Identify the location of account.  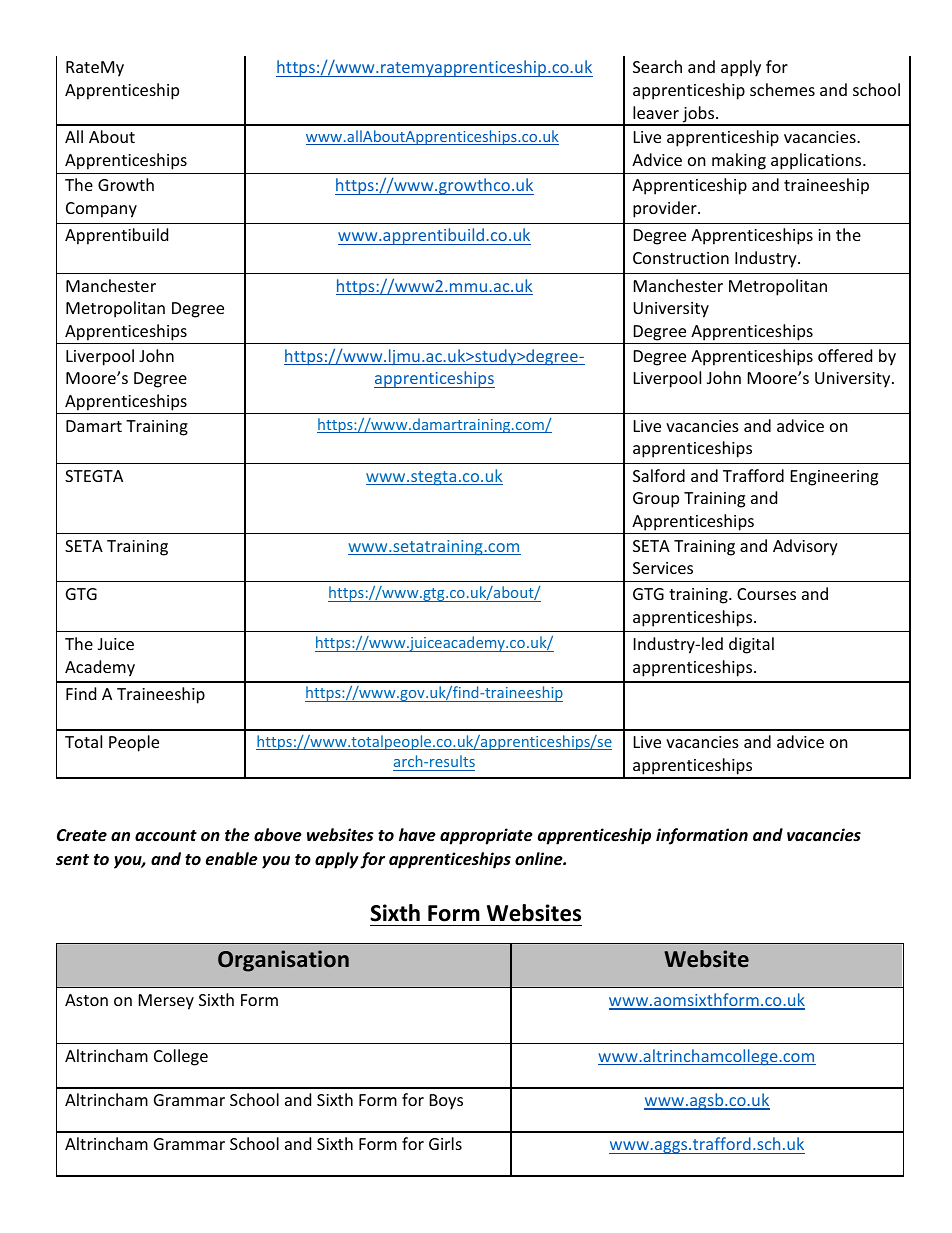
(166, 836).
